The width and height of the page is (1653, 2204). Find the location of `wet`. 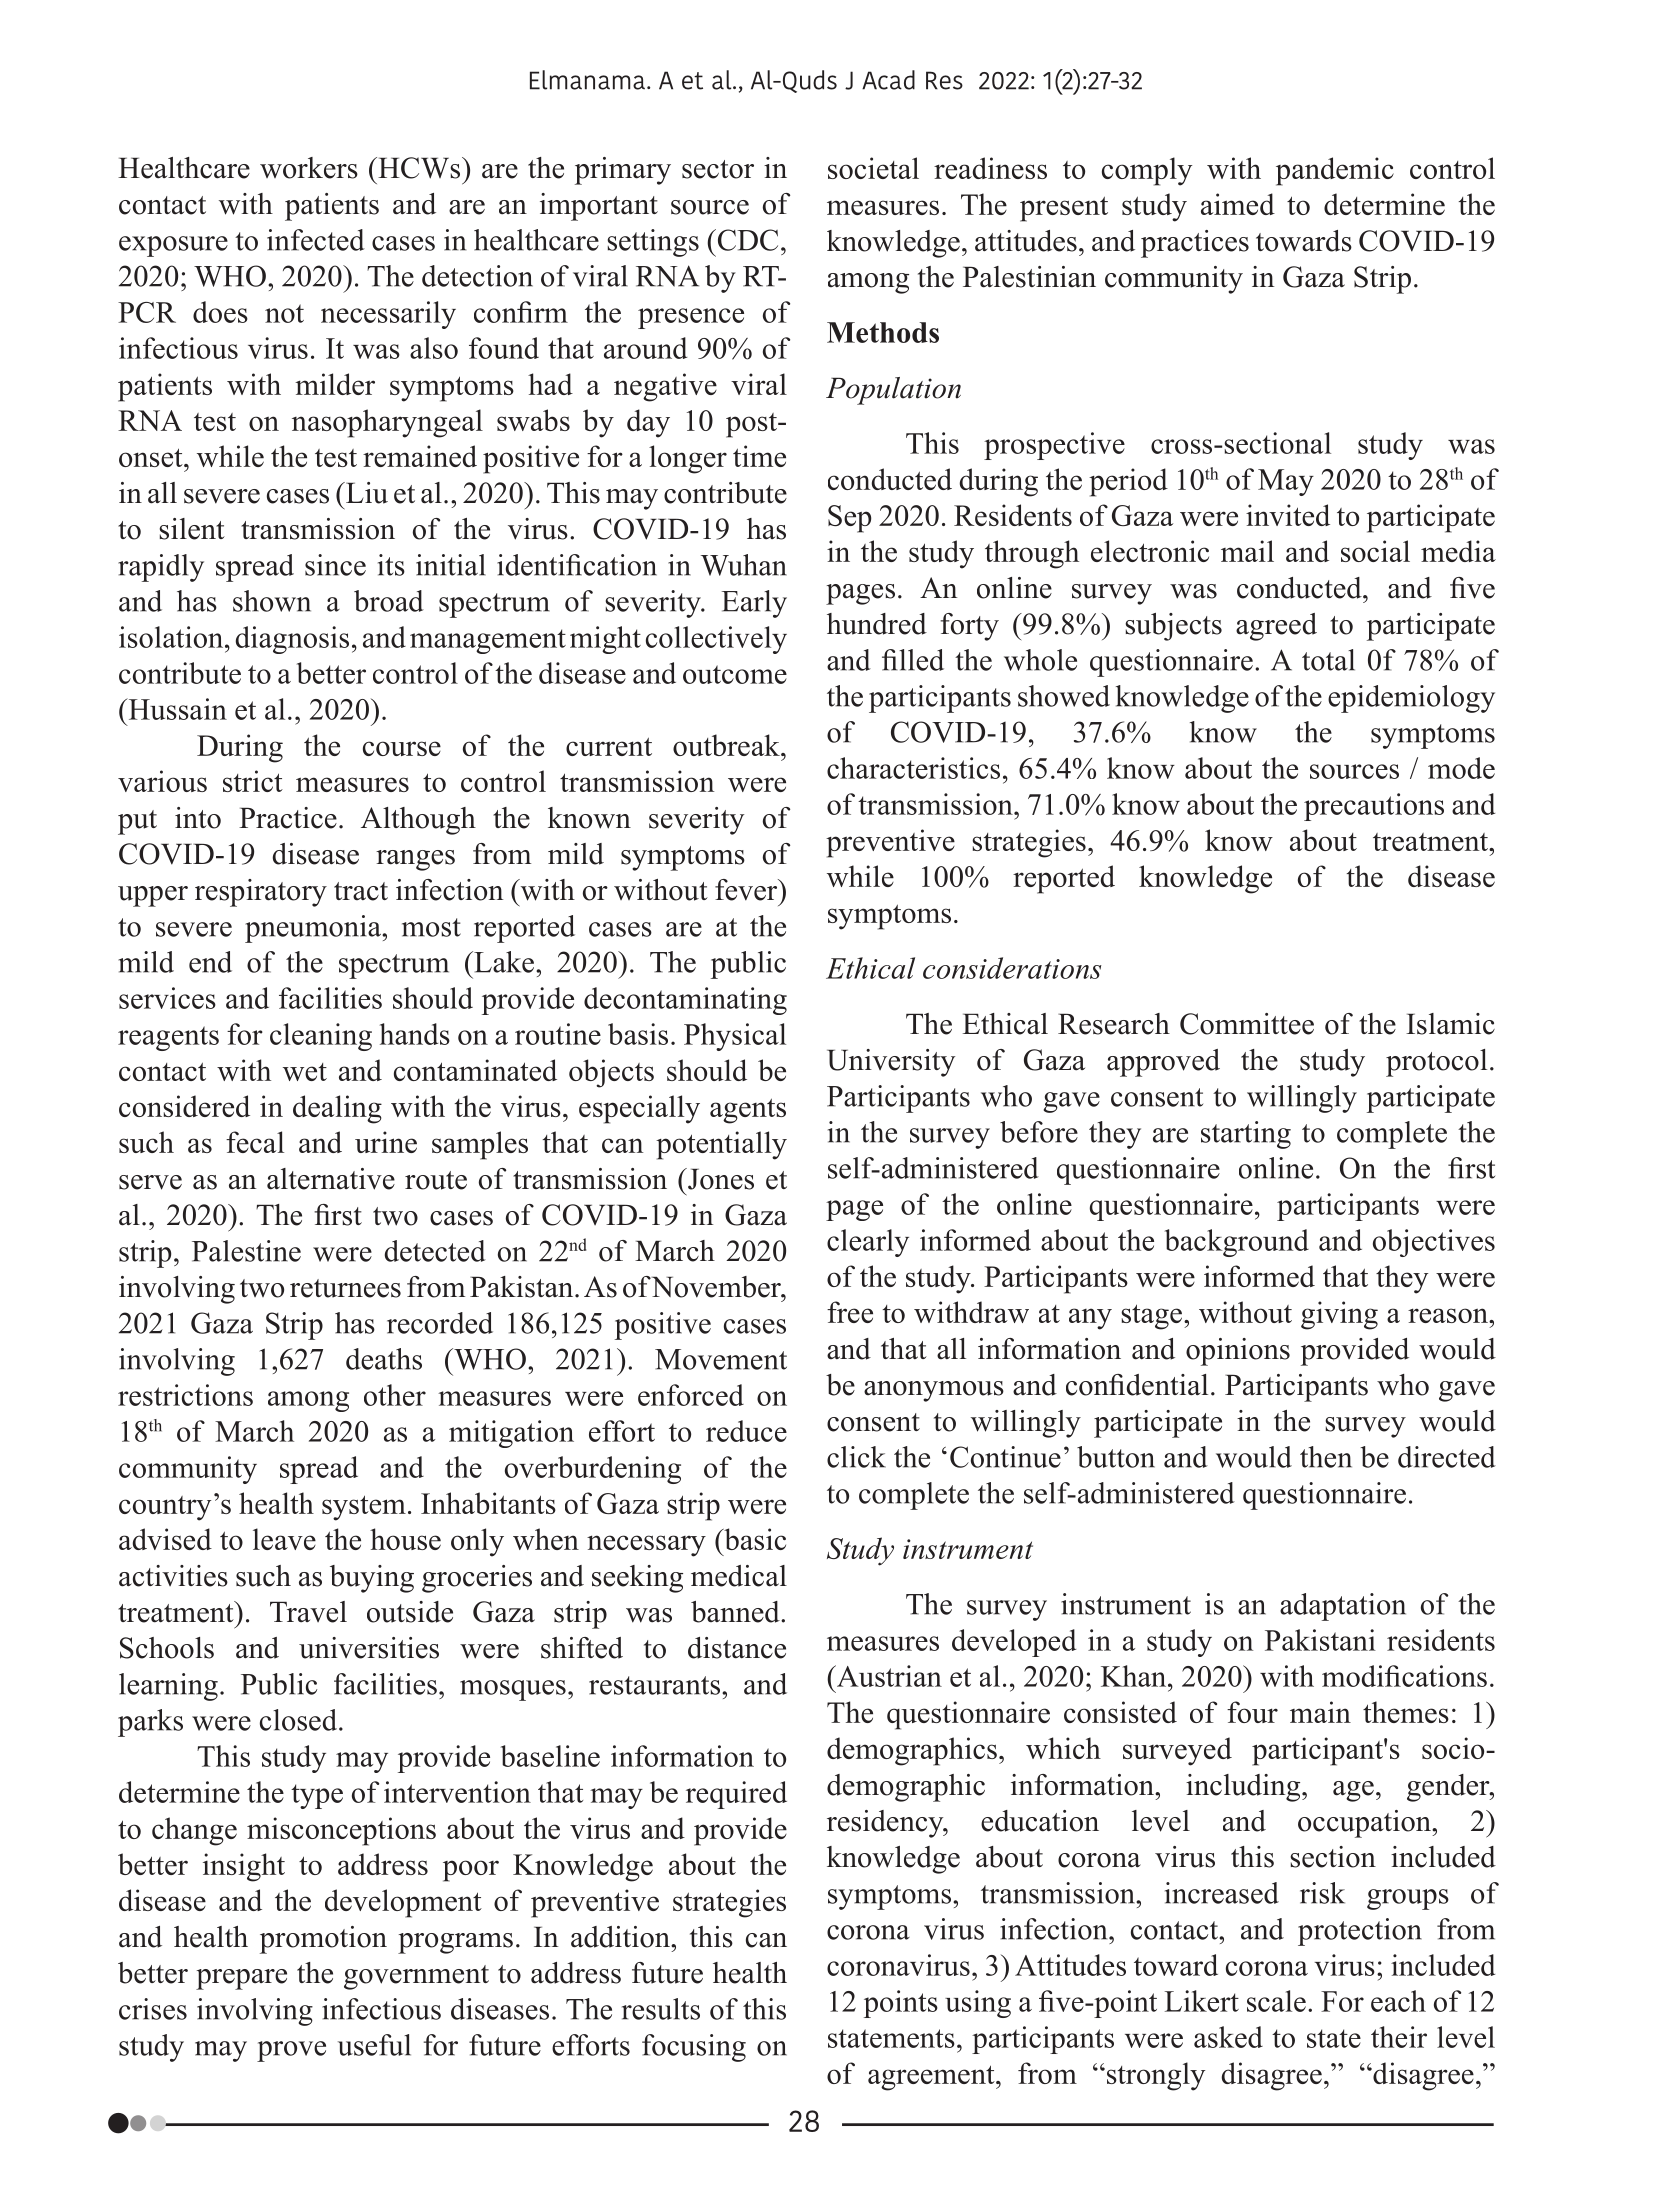

wet is located at coordinates (305, 1072).
